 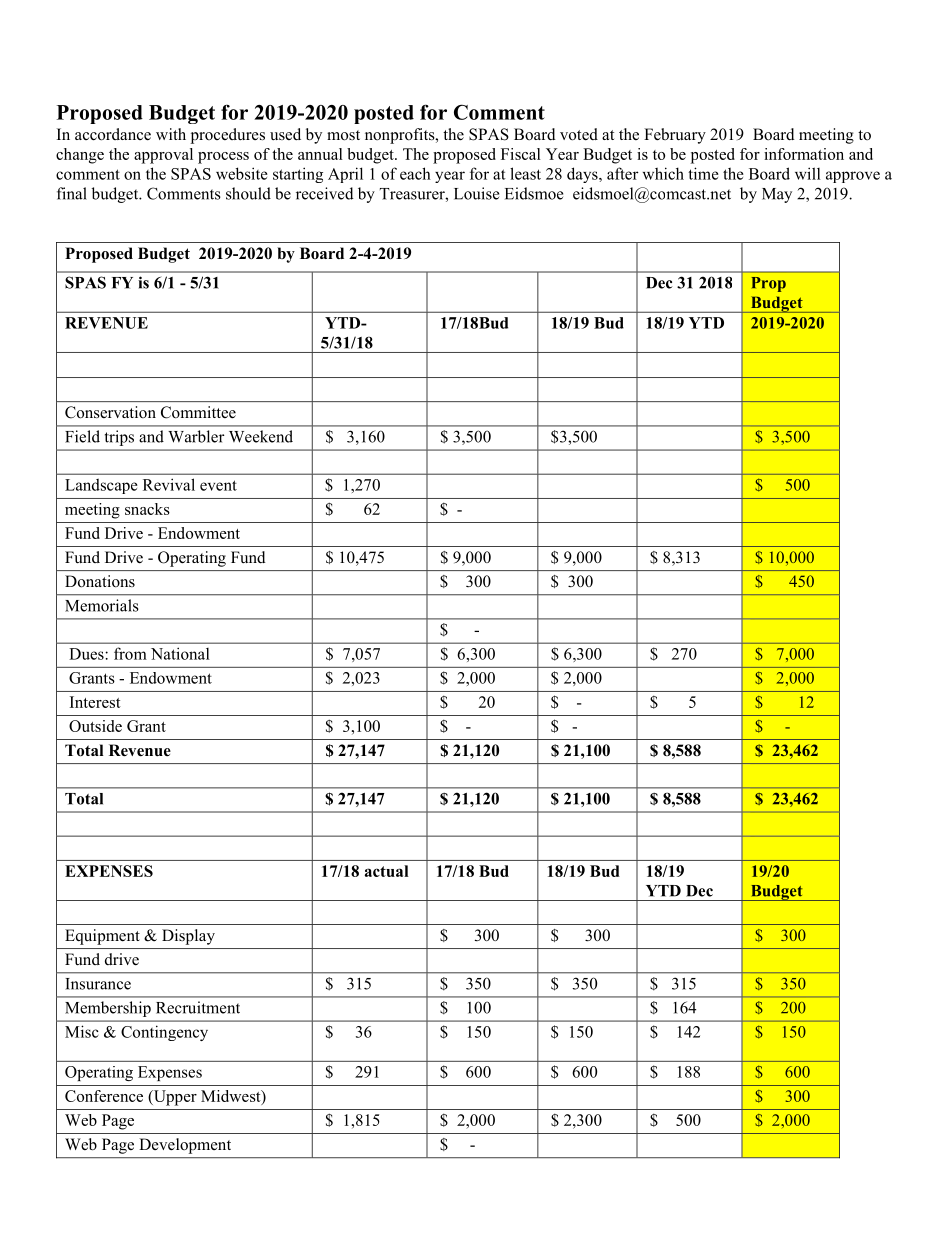 What do you see at coordinates (777, 195) in the document?
I see `May` at bounding box center [777, 195].
